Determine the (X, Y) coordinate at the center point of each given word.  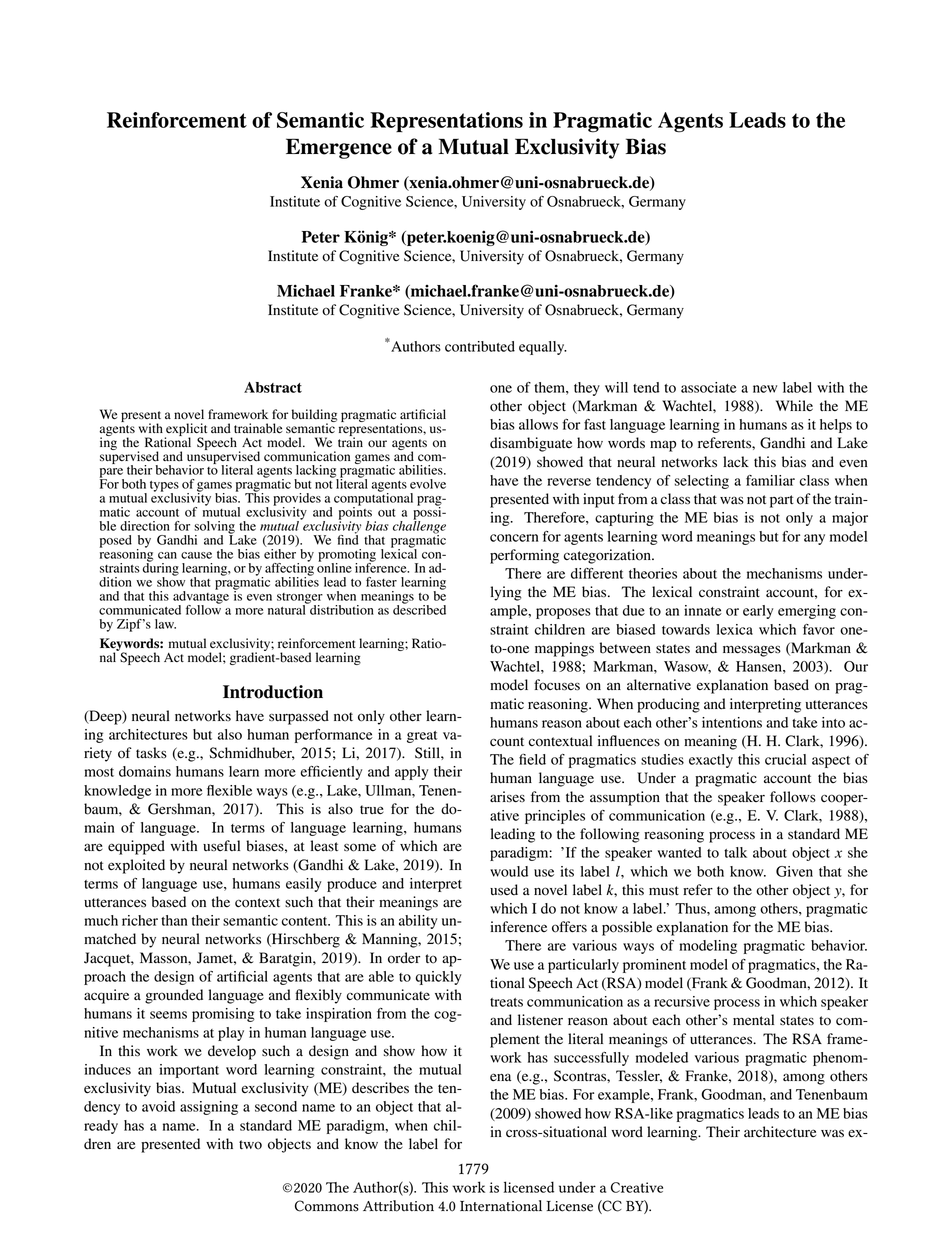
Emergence (339, 148)
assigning (209, 1108)
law (165, 624)
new (765, 389)
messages (752, 651)
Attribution (398, 1206)
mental (753, 1019)
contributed (480, 346)
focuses (557, 685)
